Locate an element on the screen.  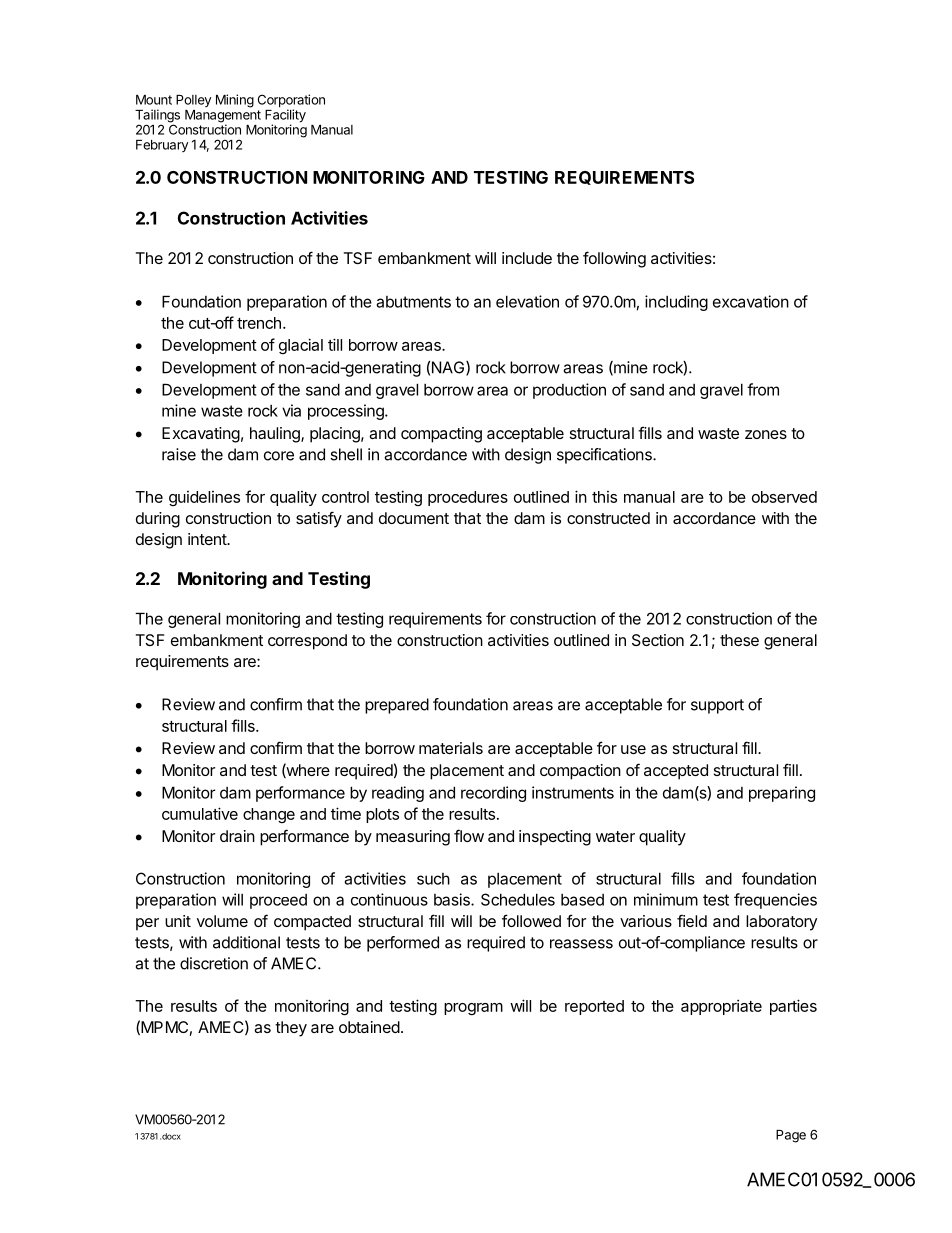
prepared is located at coordinates (397, 706).
